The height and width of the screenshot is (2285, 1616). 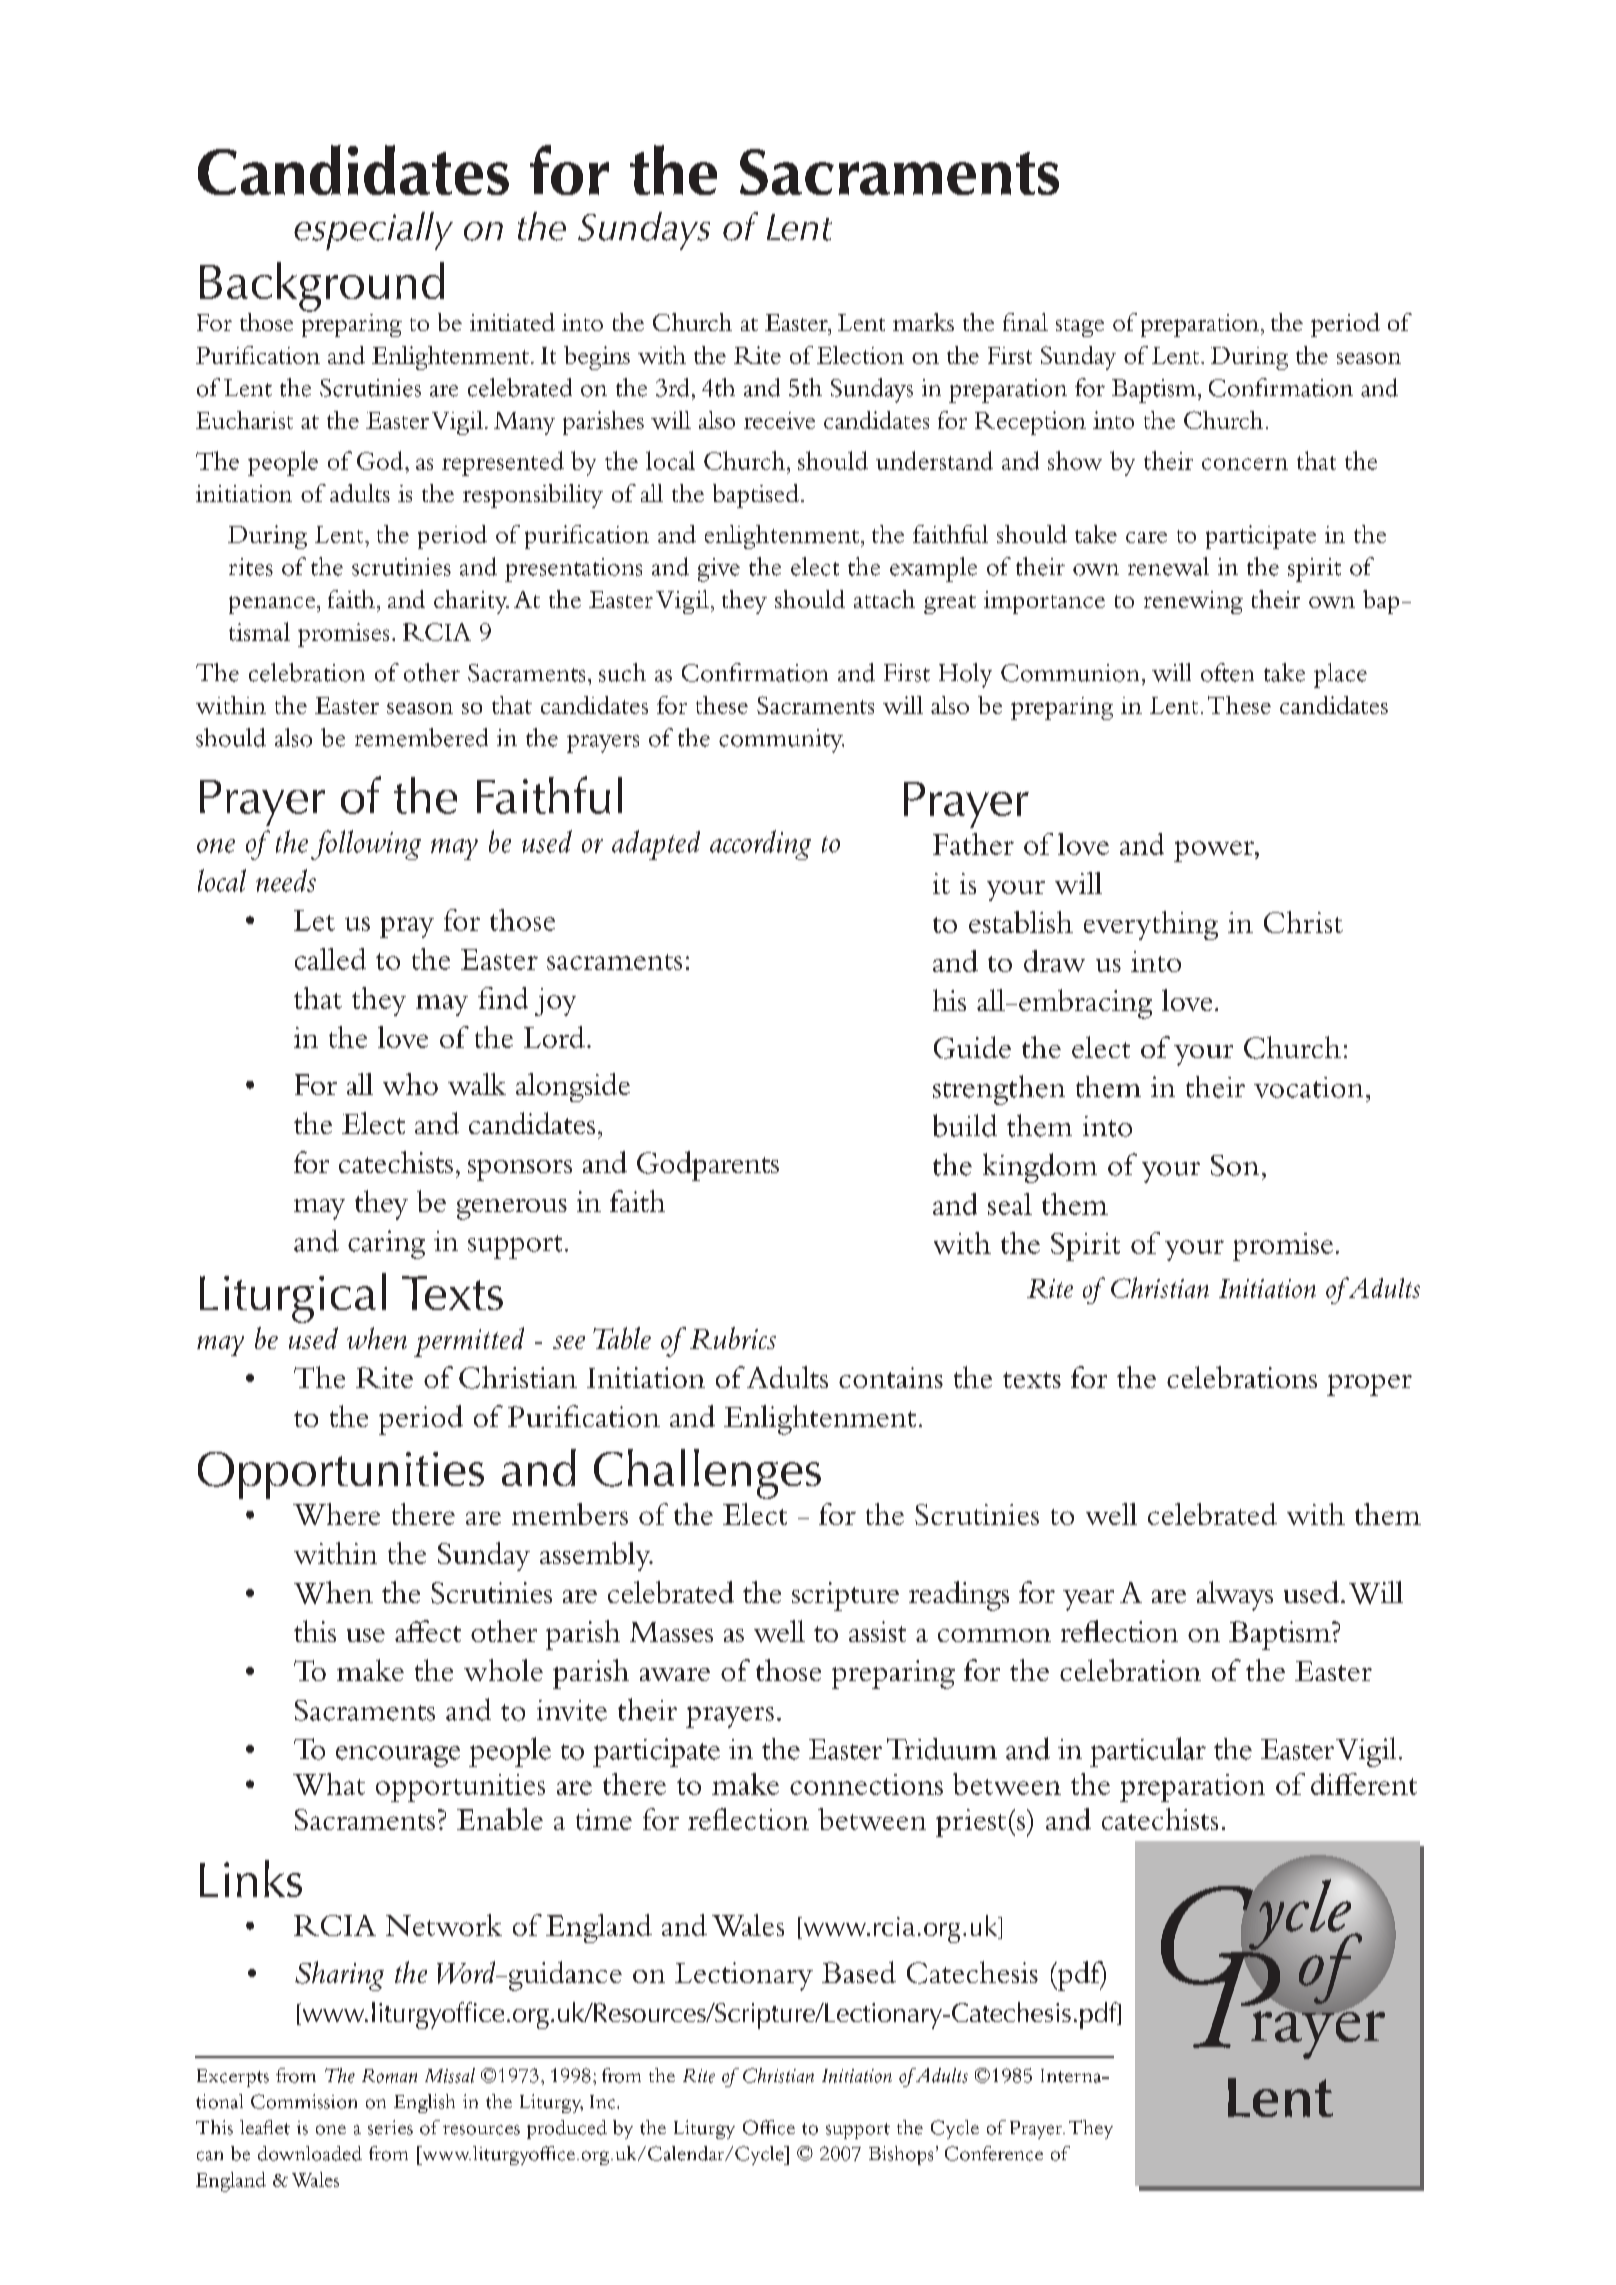 What do you see at coordinates (733, 1338) in the screenshot?
I see `Rubrics` at bounding box center [733, 1338].
